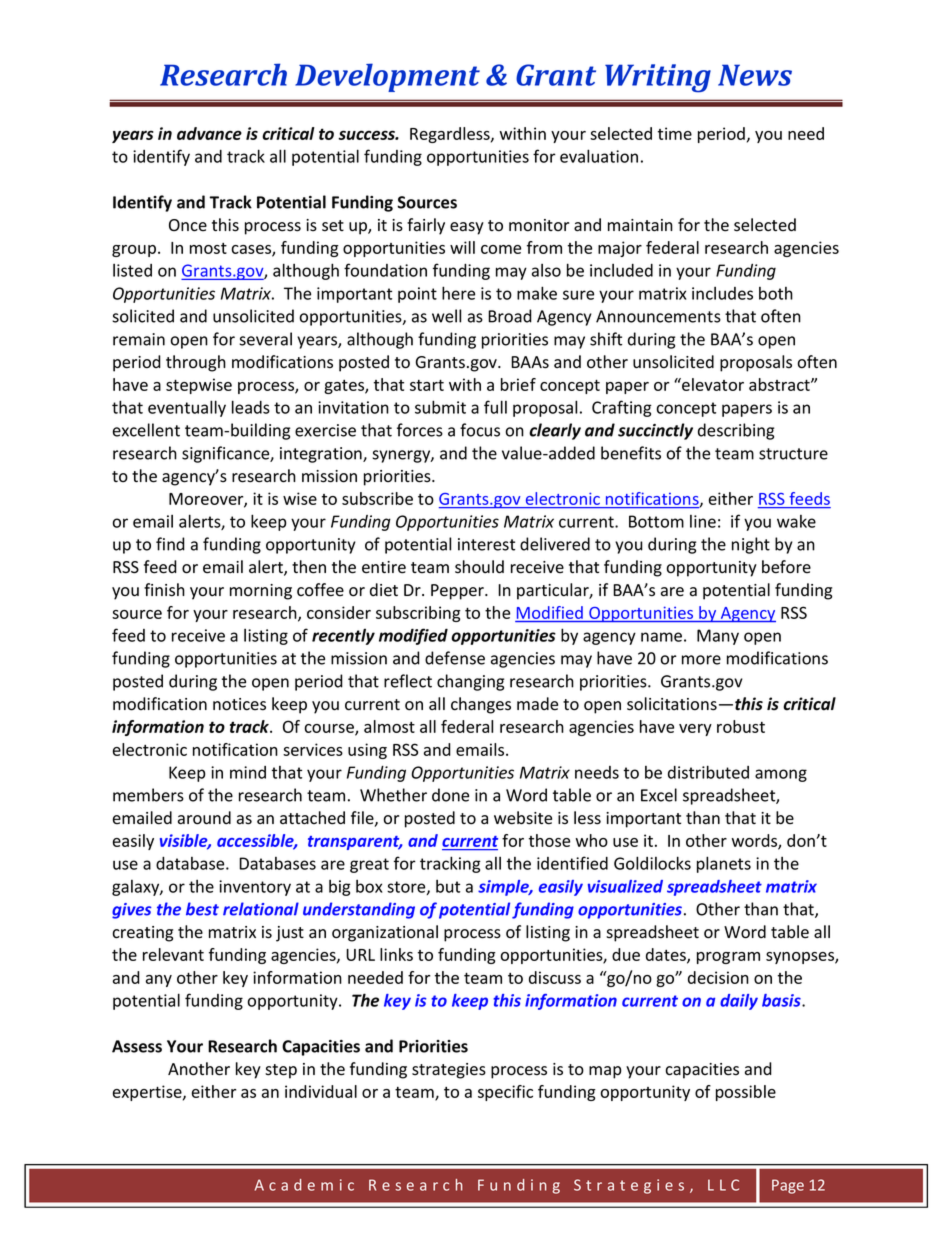  Describe the element at coordinates (480, 430) in the screenshot. I see `focus` at that location.
